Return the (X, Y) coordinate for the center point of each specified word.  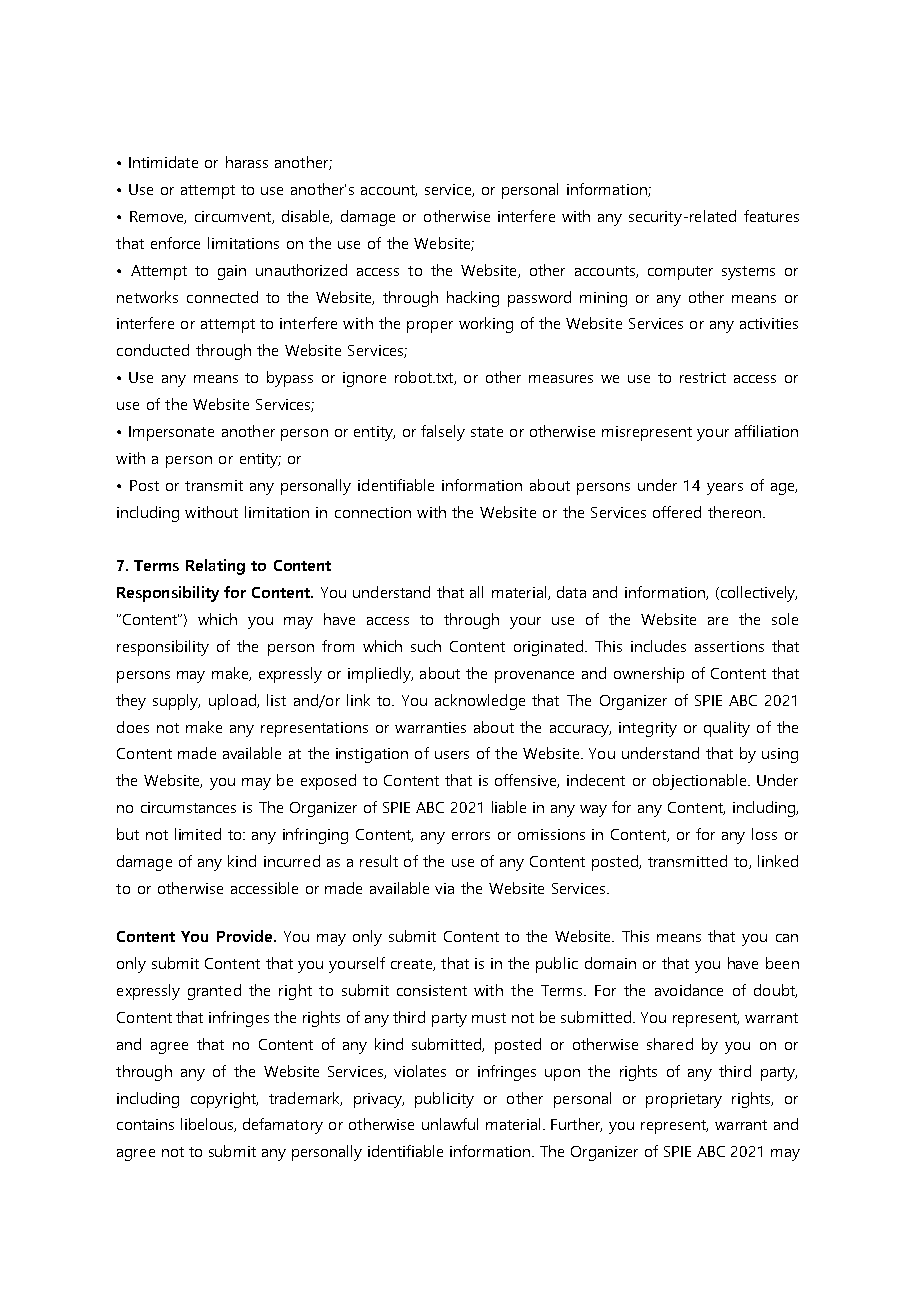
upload (233, 702)
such (426, 646)
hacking (473, 299)
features (771, 216)
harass (247, 162)
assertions (729, 646)
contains (145, 1124)
